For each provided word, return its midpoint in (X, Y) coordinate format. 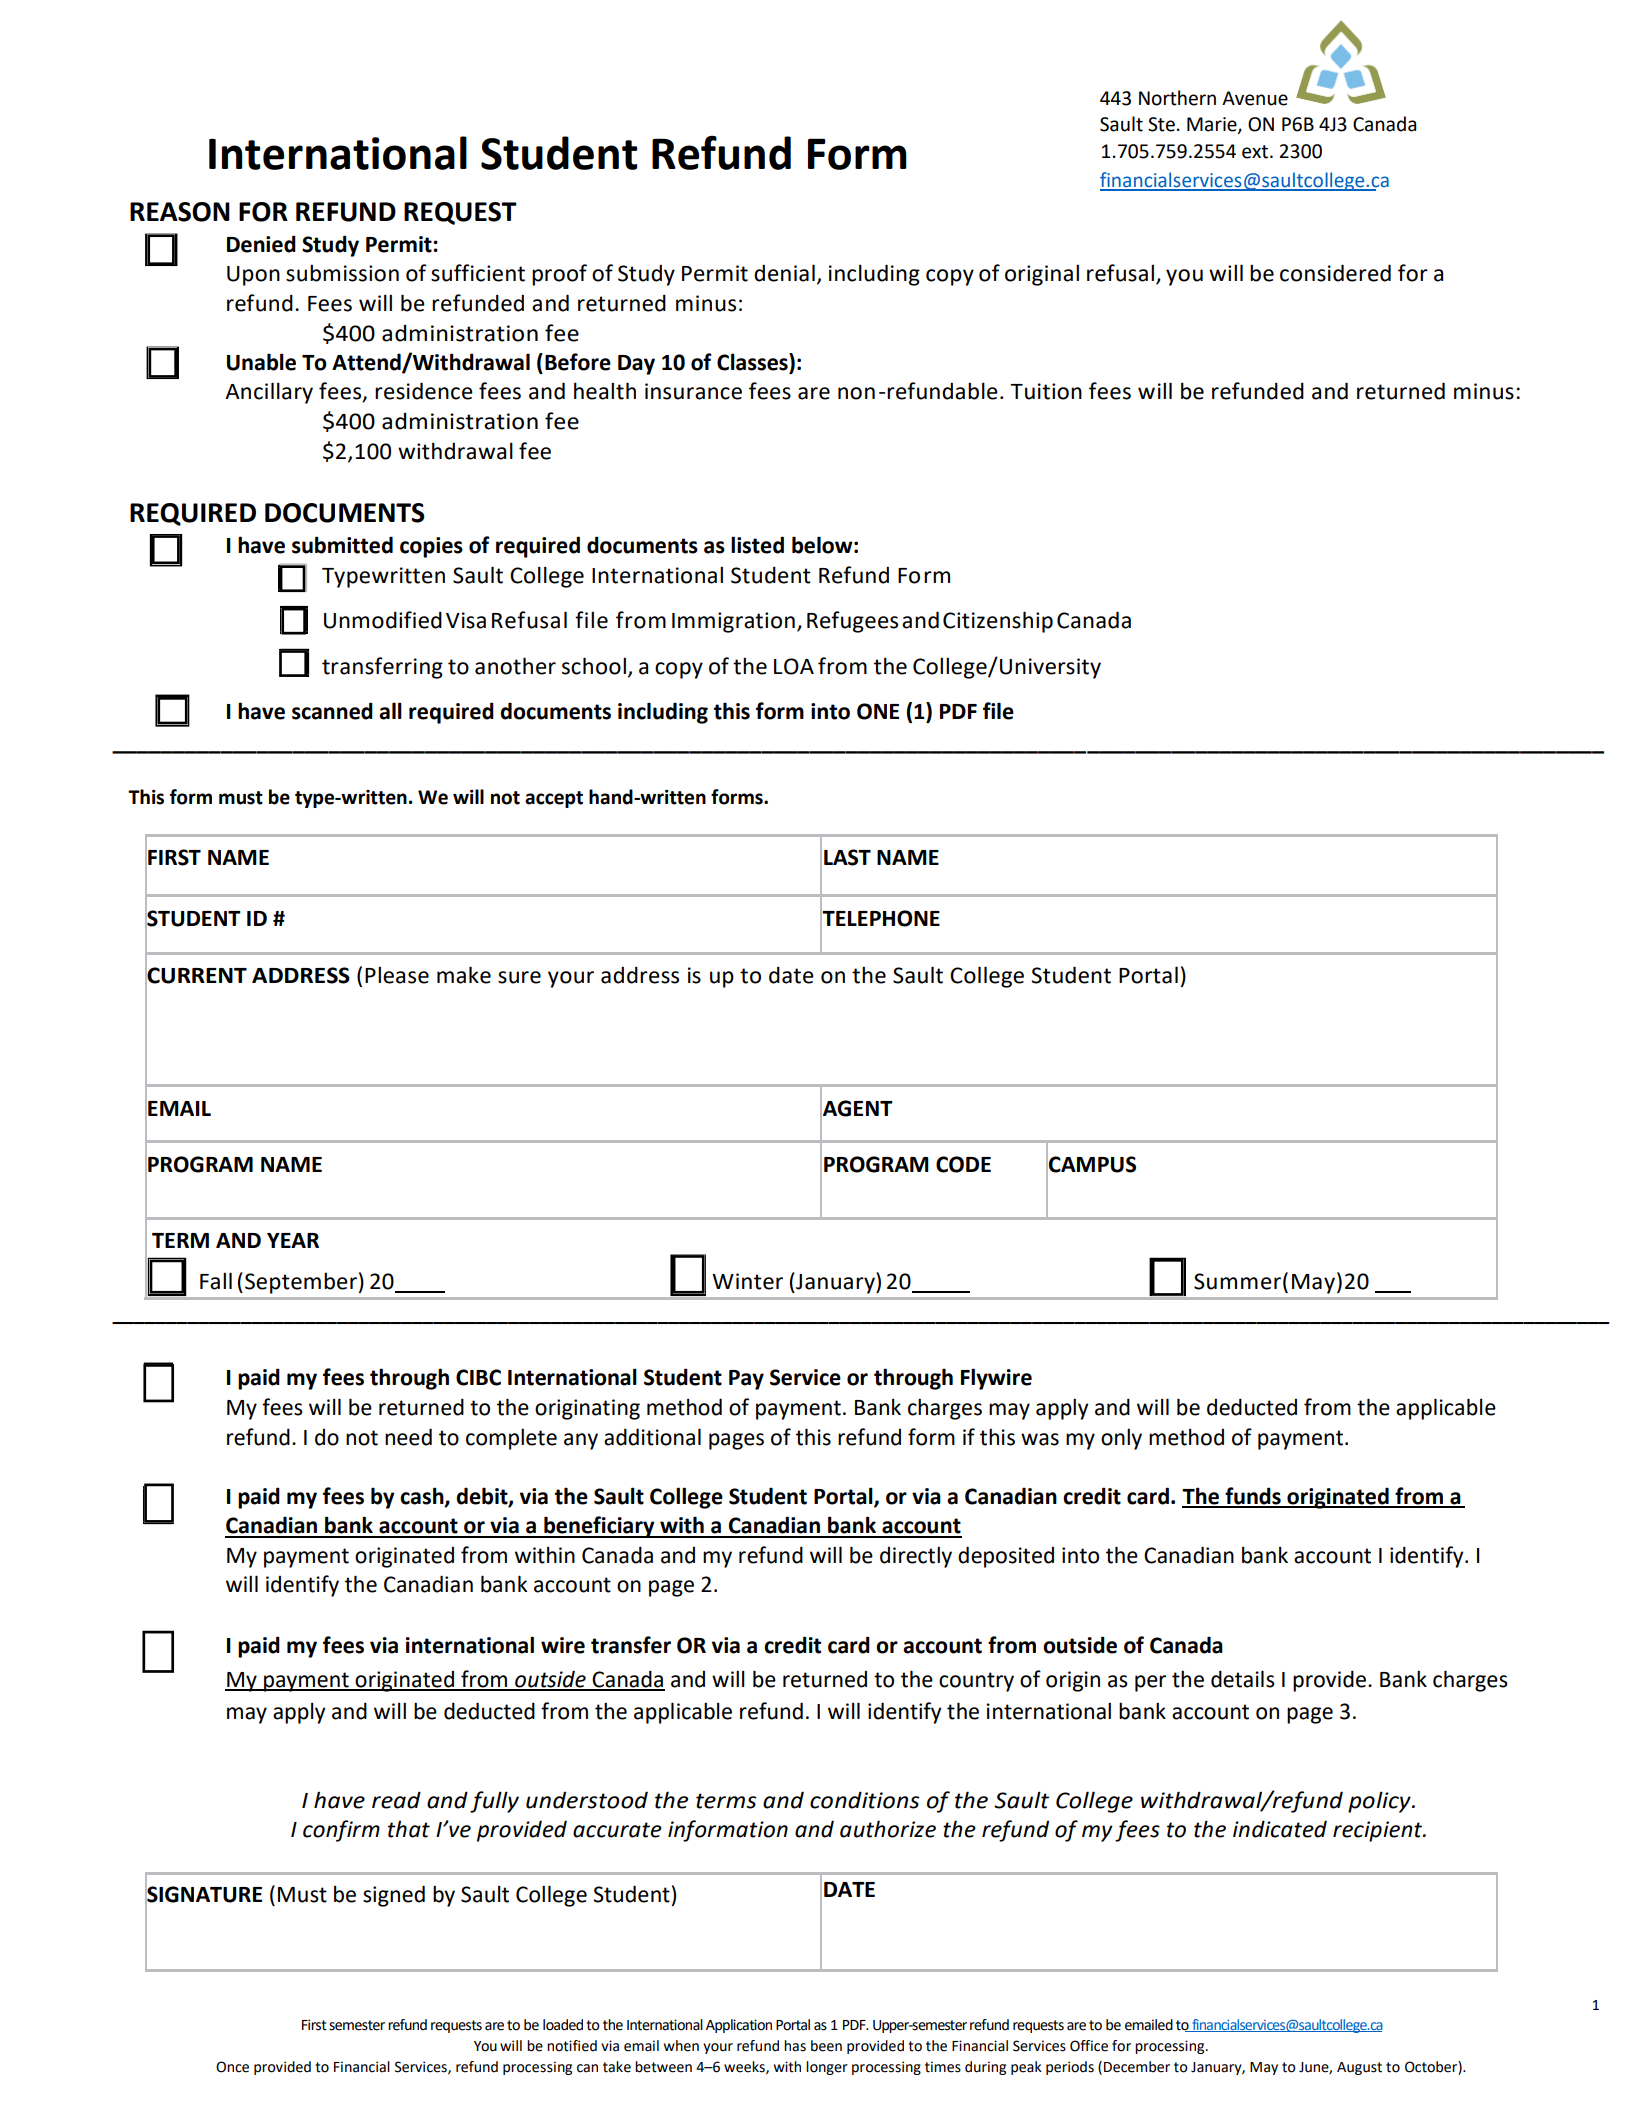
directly (916, 1557)
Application (739, 2026)
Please (397, 975)
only (1121, 1439)
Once (232, 2067)
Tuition (1046, 391)
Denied (261, 244)
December (1137, 2067)
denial (784, 273)
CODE (963, 1164)
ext (1256, 152)
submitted (342, 545)
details (1243, 1679)
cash (423, 1496)
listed (757, 545)
